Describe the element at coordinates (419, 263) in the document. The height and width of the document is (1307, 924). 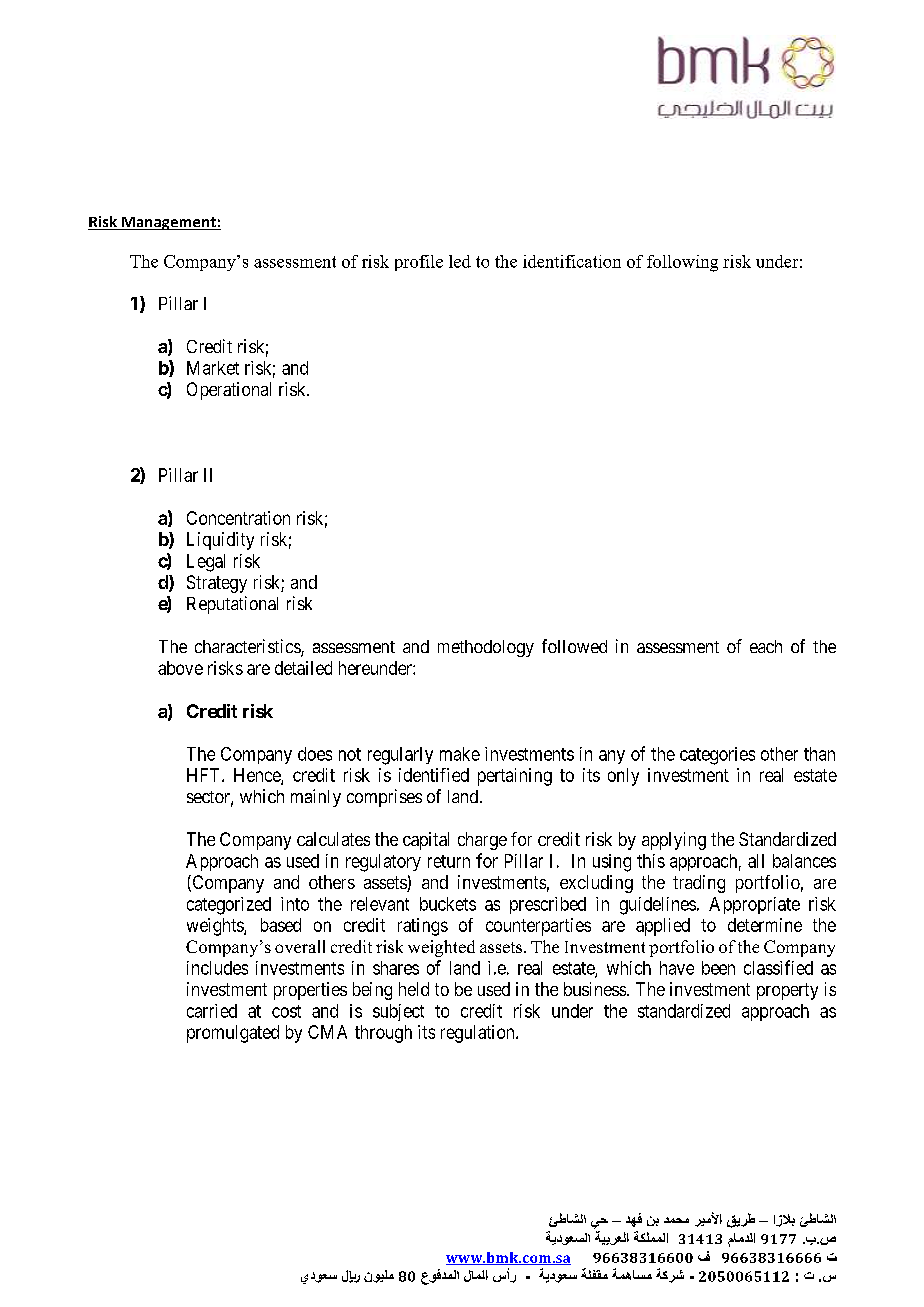
I see `profile` at that location.
